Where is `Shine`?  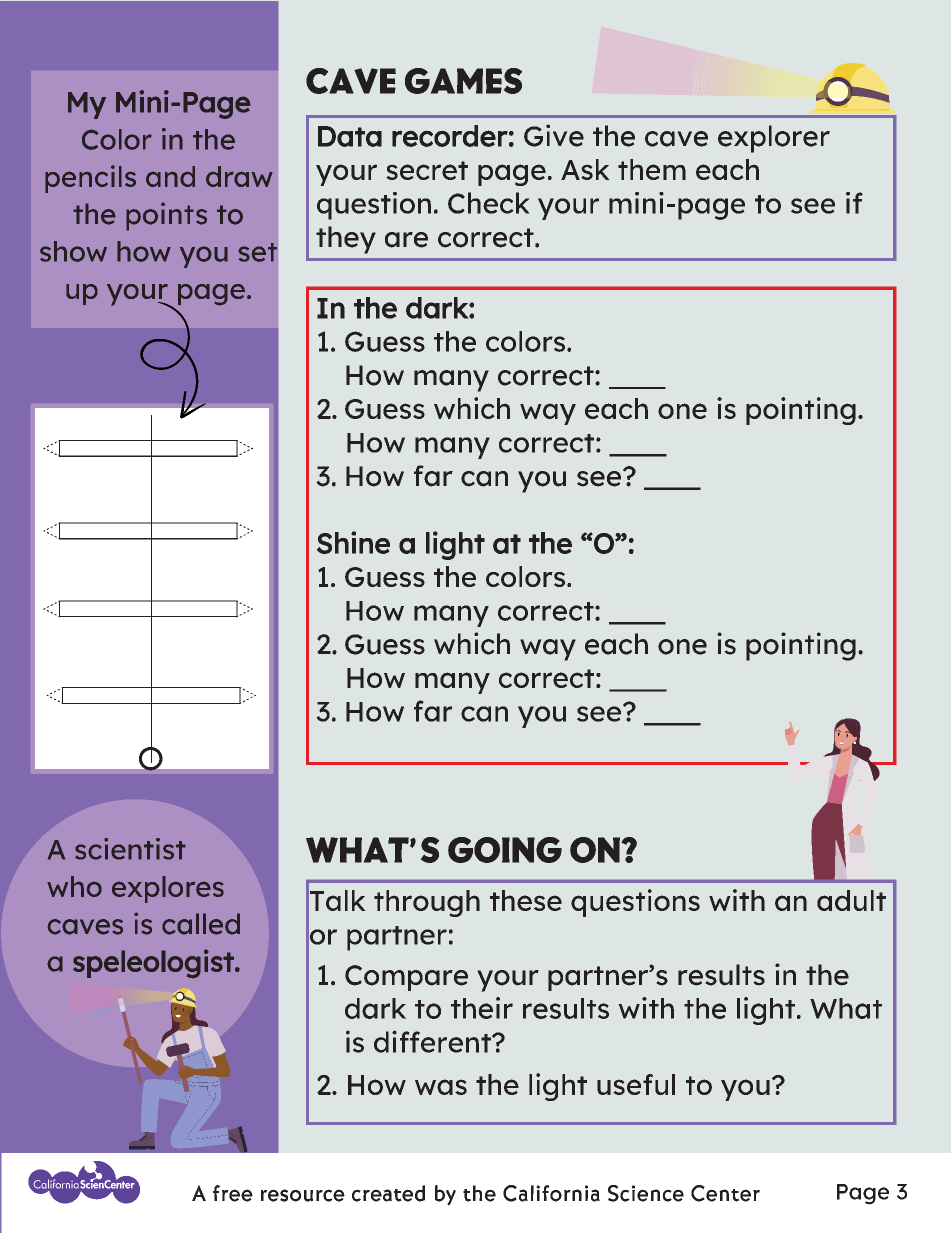 Shine is located at coordinates (353, 542).
